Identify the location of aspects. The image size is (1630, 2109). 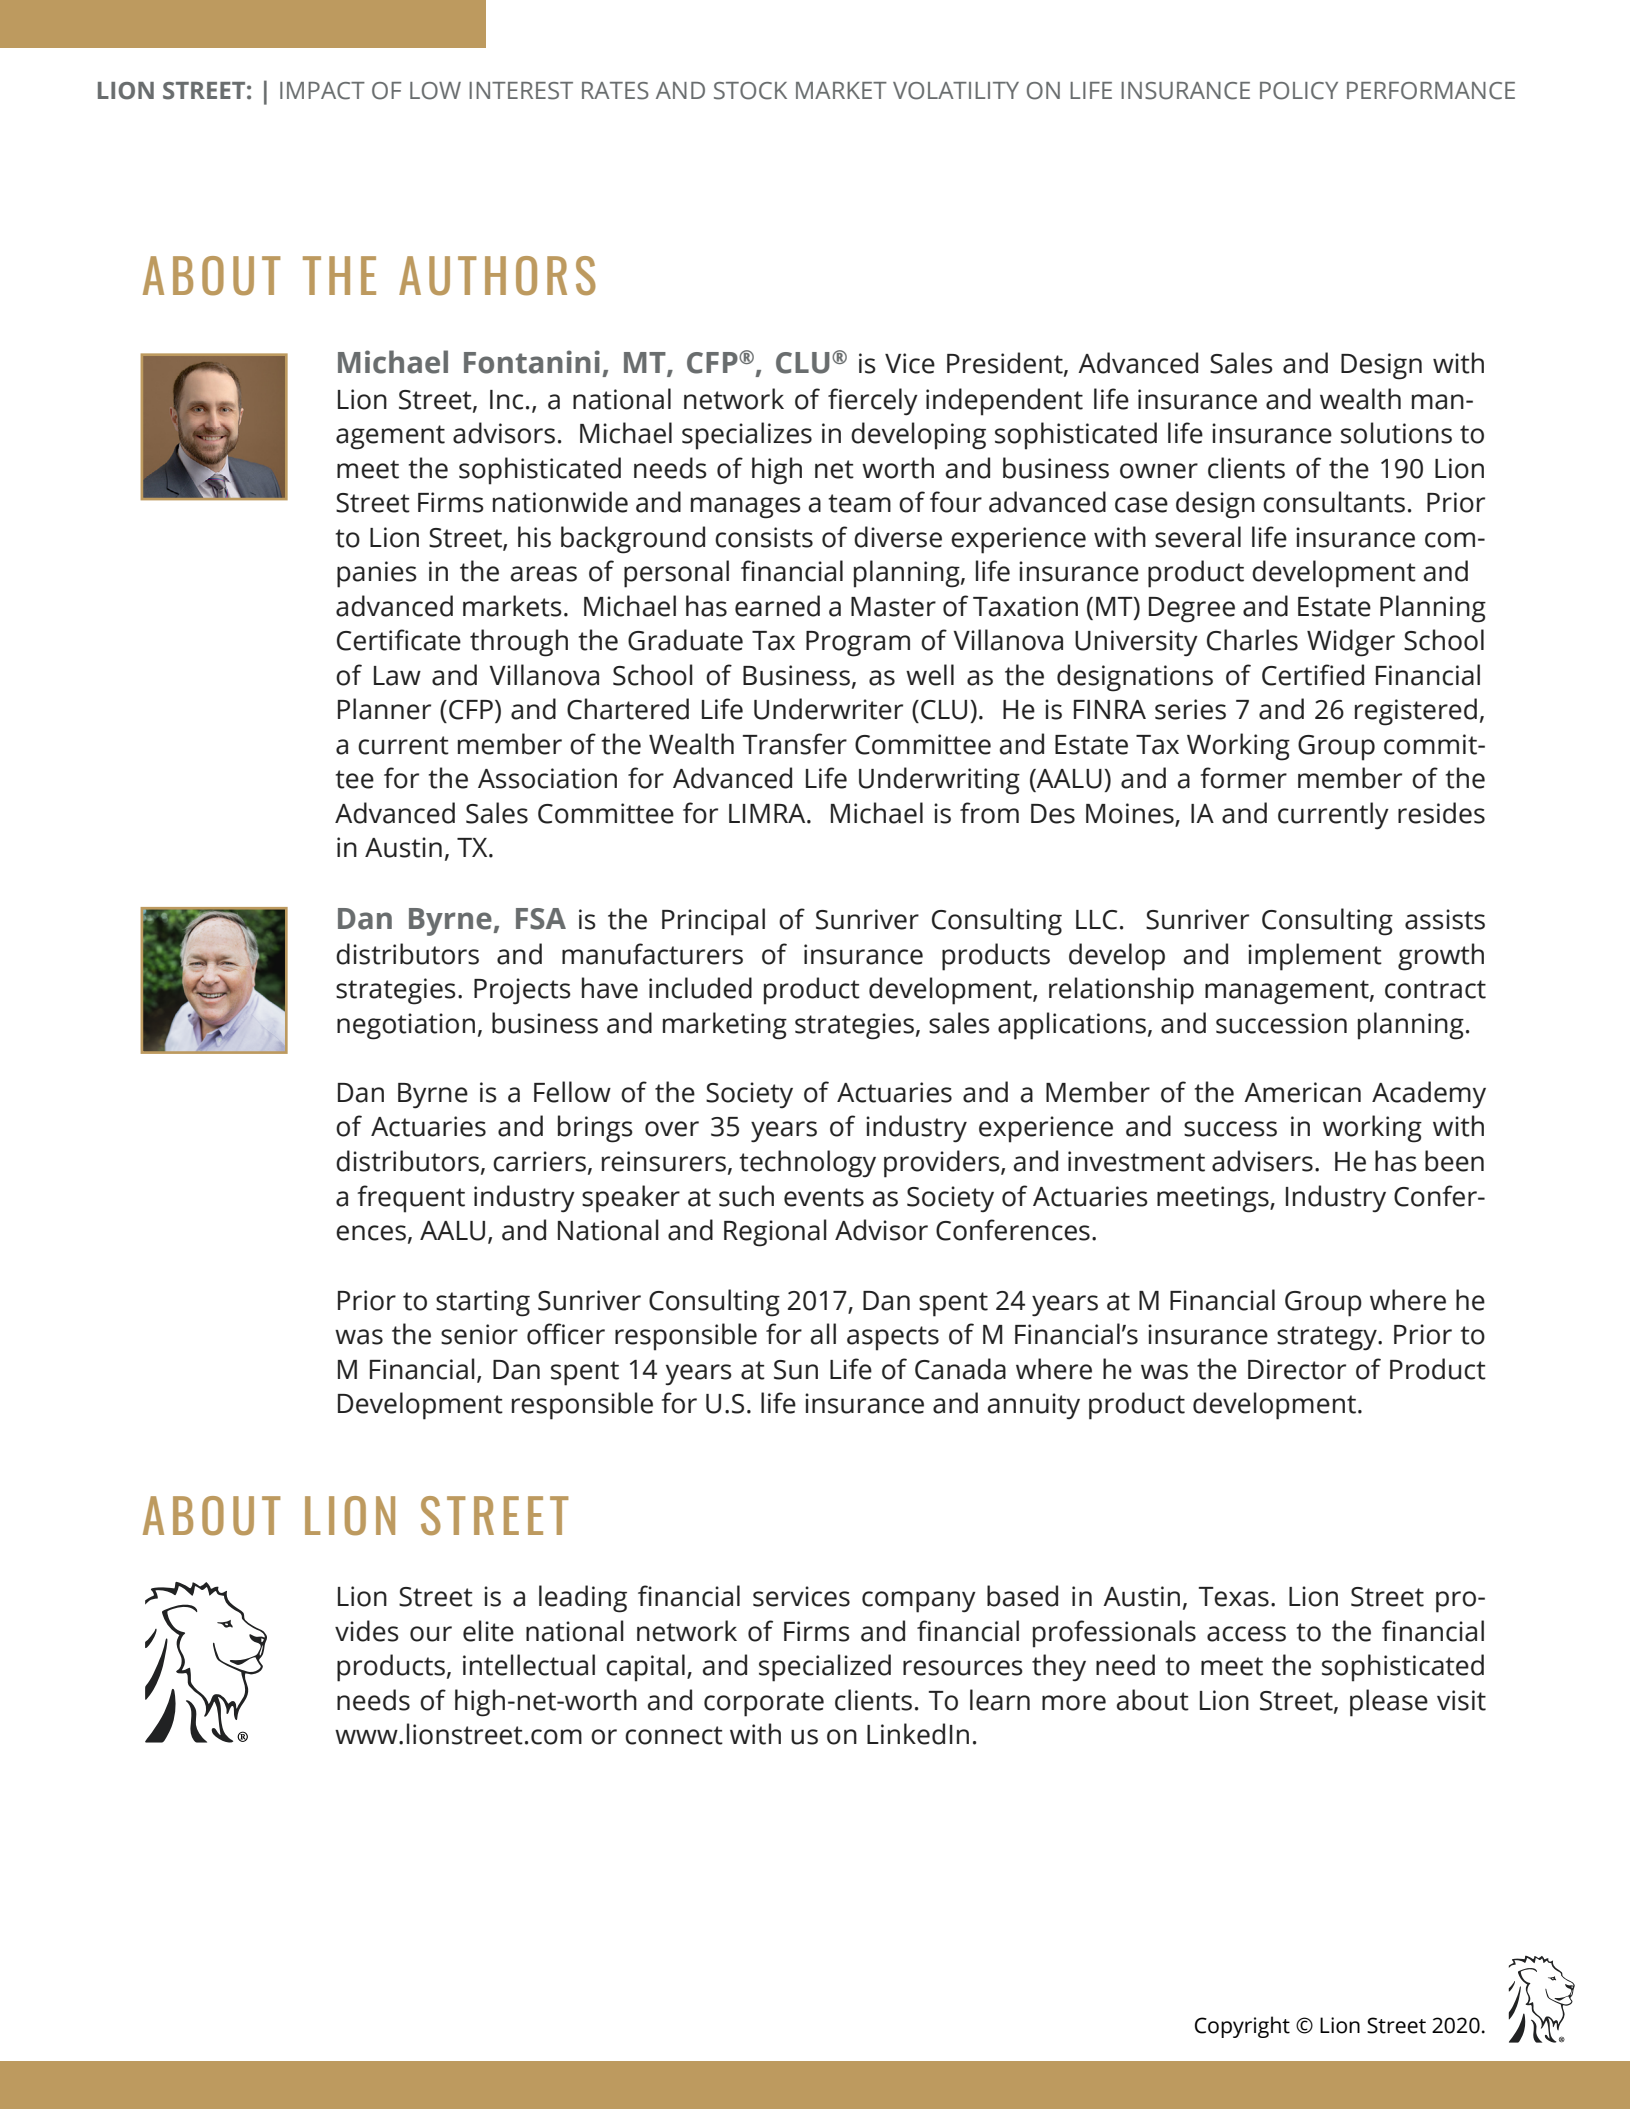
(893, 1338).
